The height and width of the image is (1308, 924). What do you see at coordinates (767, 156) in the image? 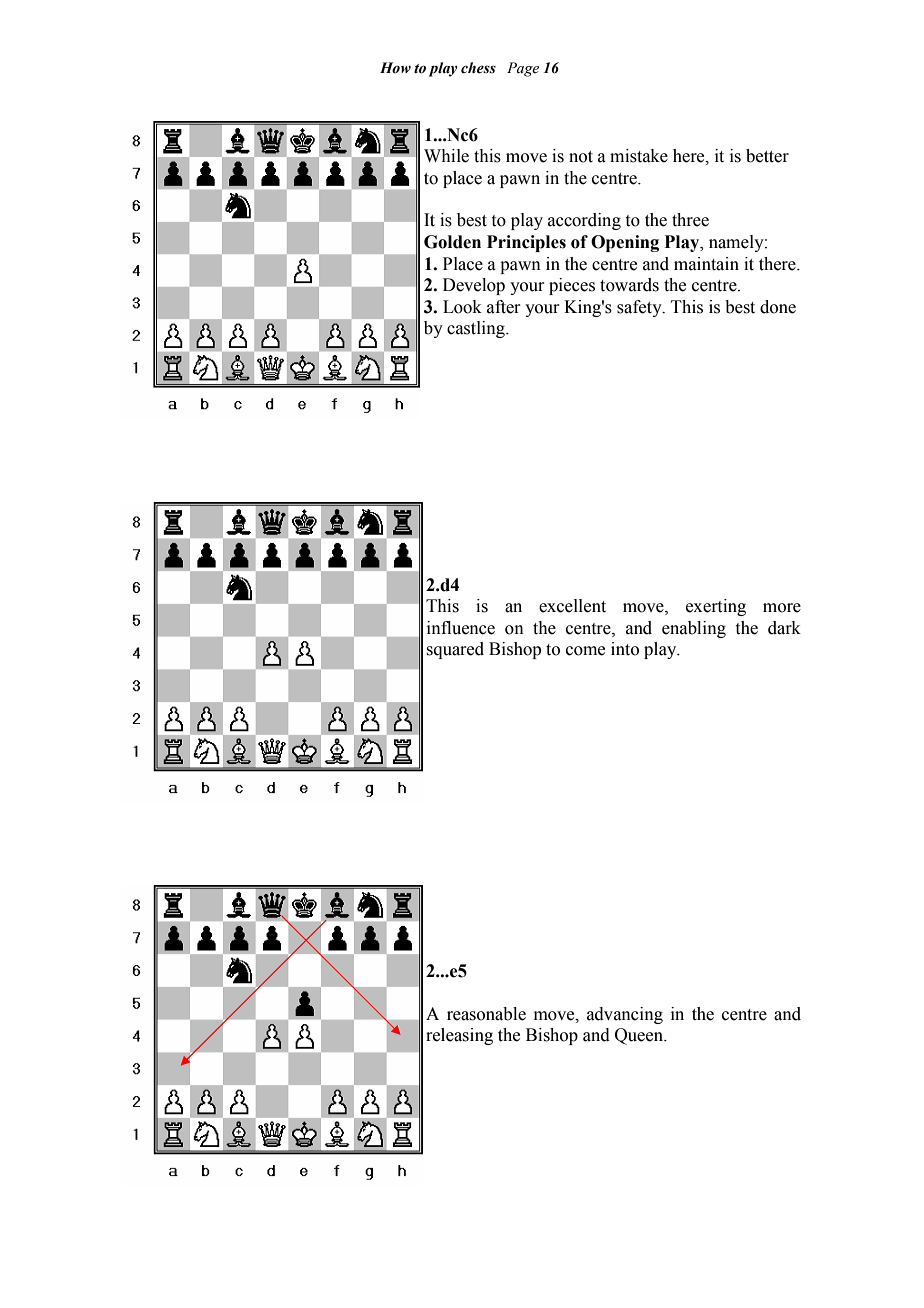
I see `better` at bounding box center [767, 156].
